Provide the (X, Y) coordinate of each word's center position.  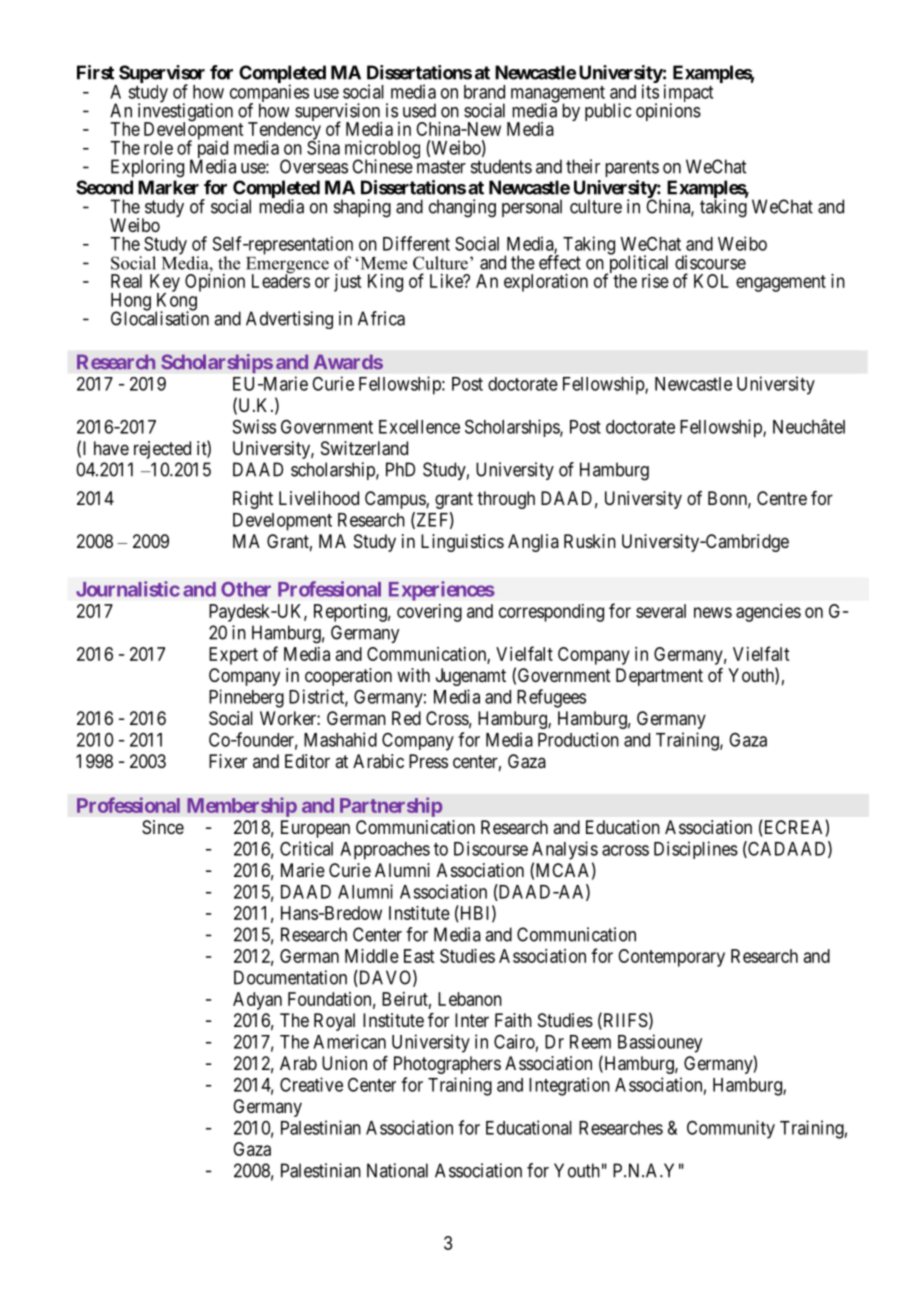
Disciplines (696, 850)
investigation (185, 113)
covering (429, 613)
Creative (311, 1084)
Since (163, 827)
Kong (176, 303)
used (419, 110)
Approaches (385, 851)
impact (688, 94)
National (397, 1170)
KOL (711, 281)
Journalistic (128, 589)
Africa (381, 318)
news (713, 612)
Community (731, 1129)
